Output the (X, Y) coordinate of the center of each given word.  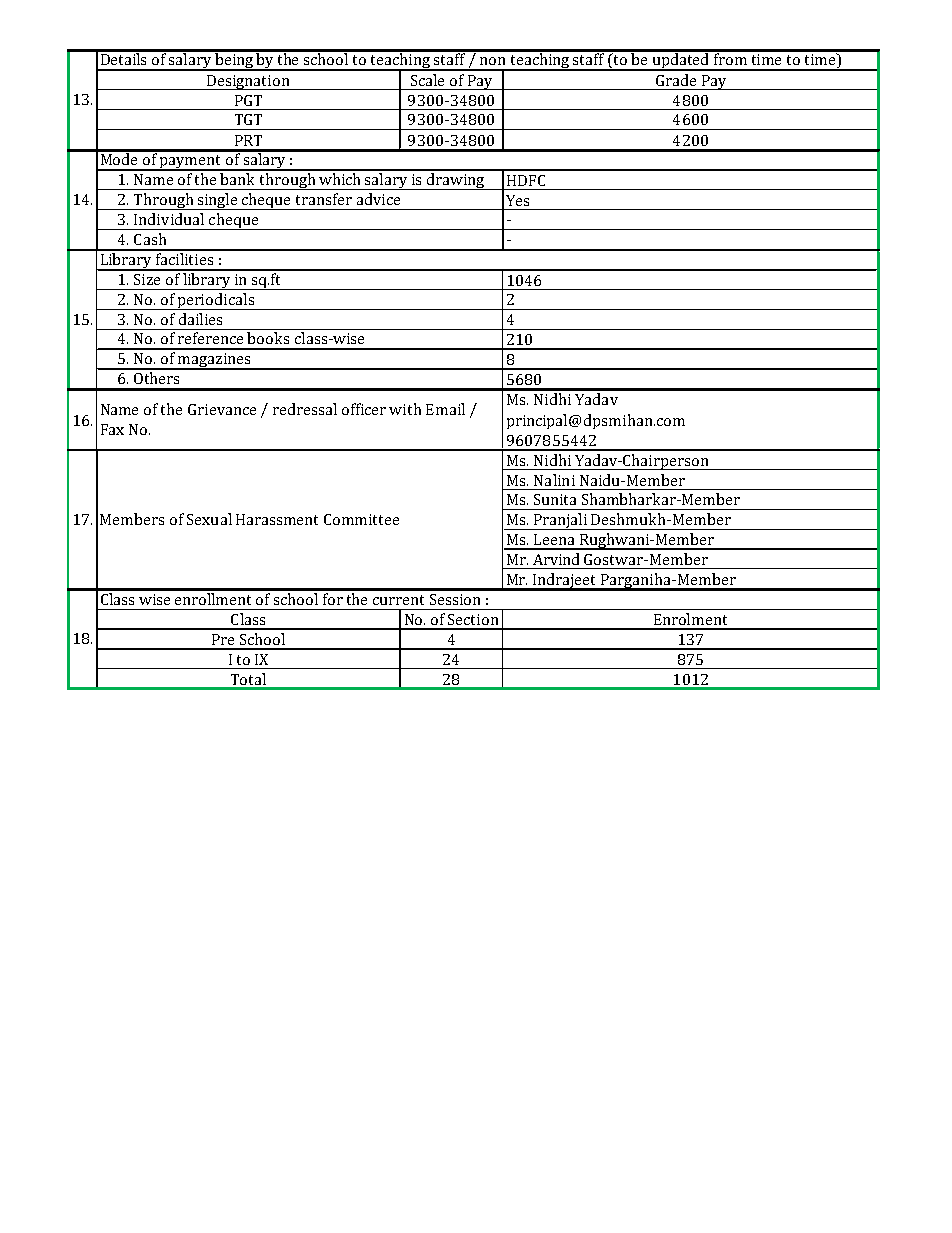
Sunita (555, 499)
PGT (248, 100)
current (398, 600)
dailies (200, 319)
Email (445, 409)
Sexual (209, 519)
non (492, 61)
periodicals (216, 301)
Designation (248, 82)
